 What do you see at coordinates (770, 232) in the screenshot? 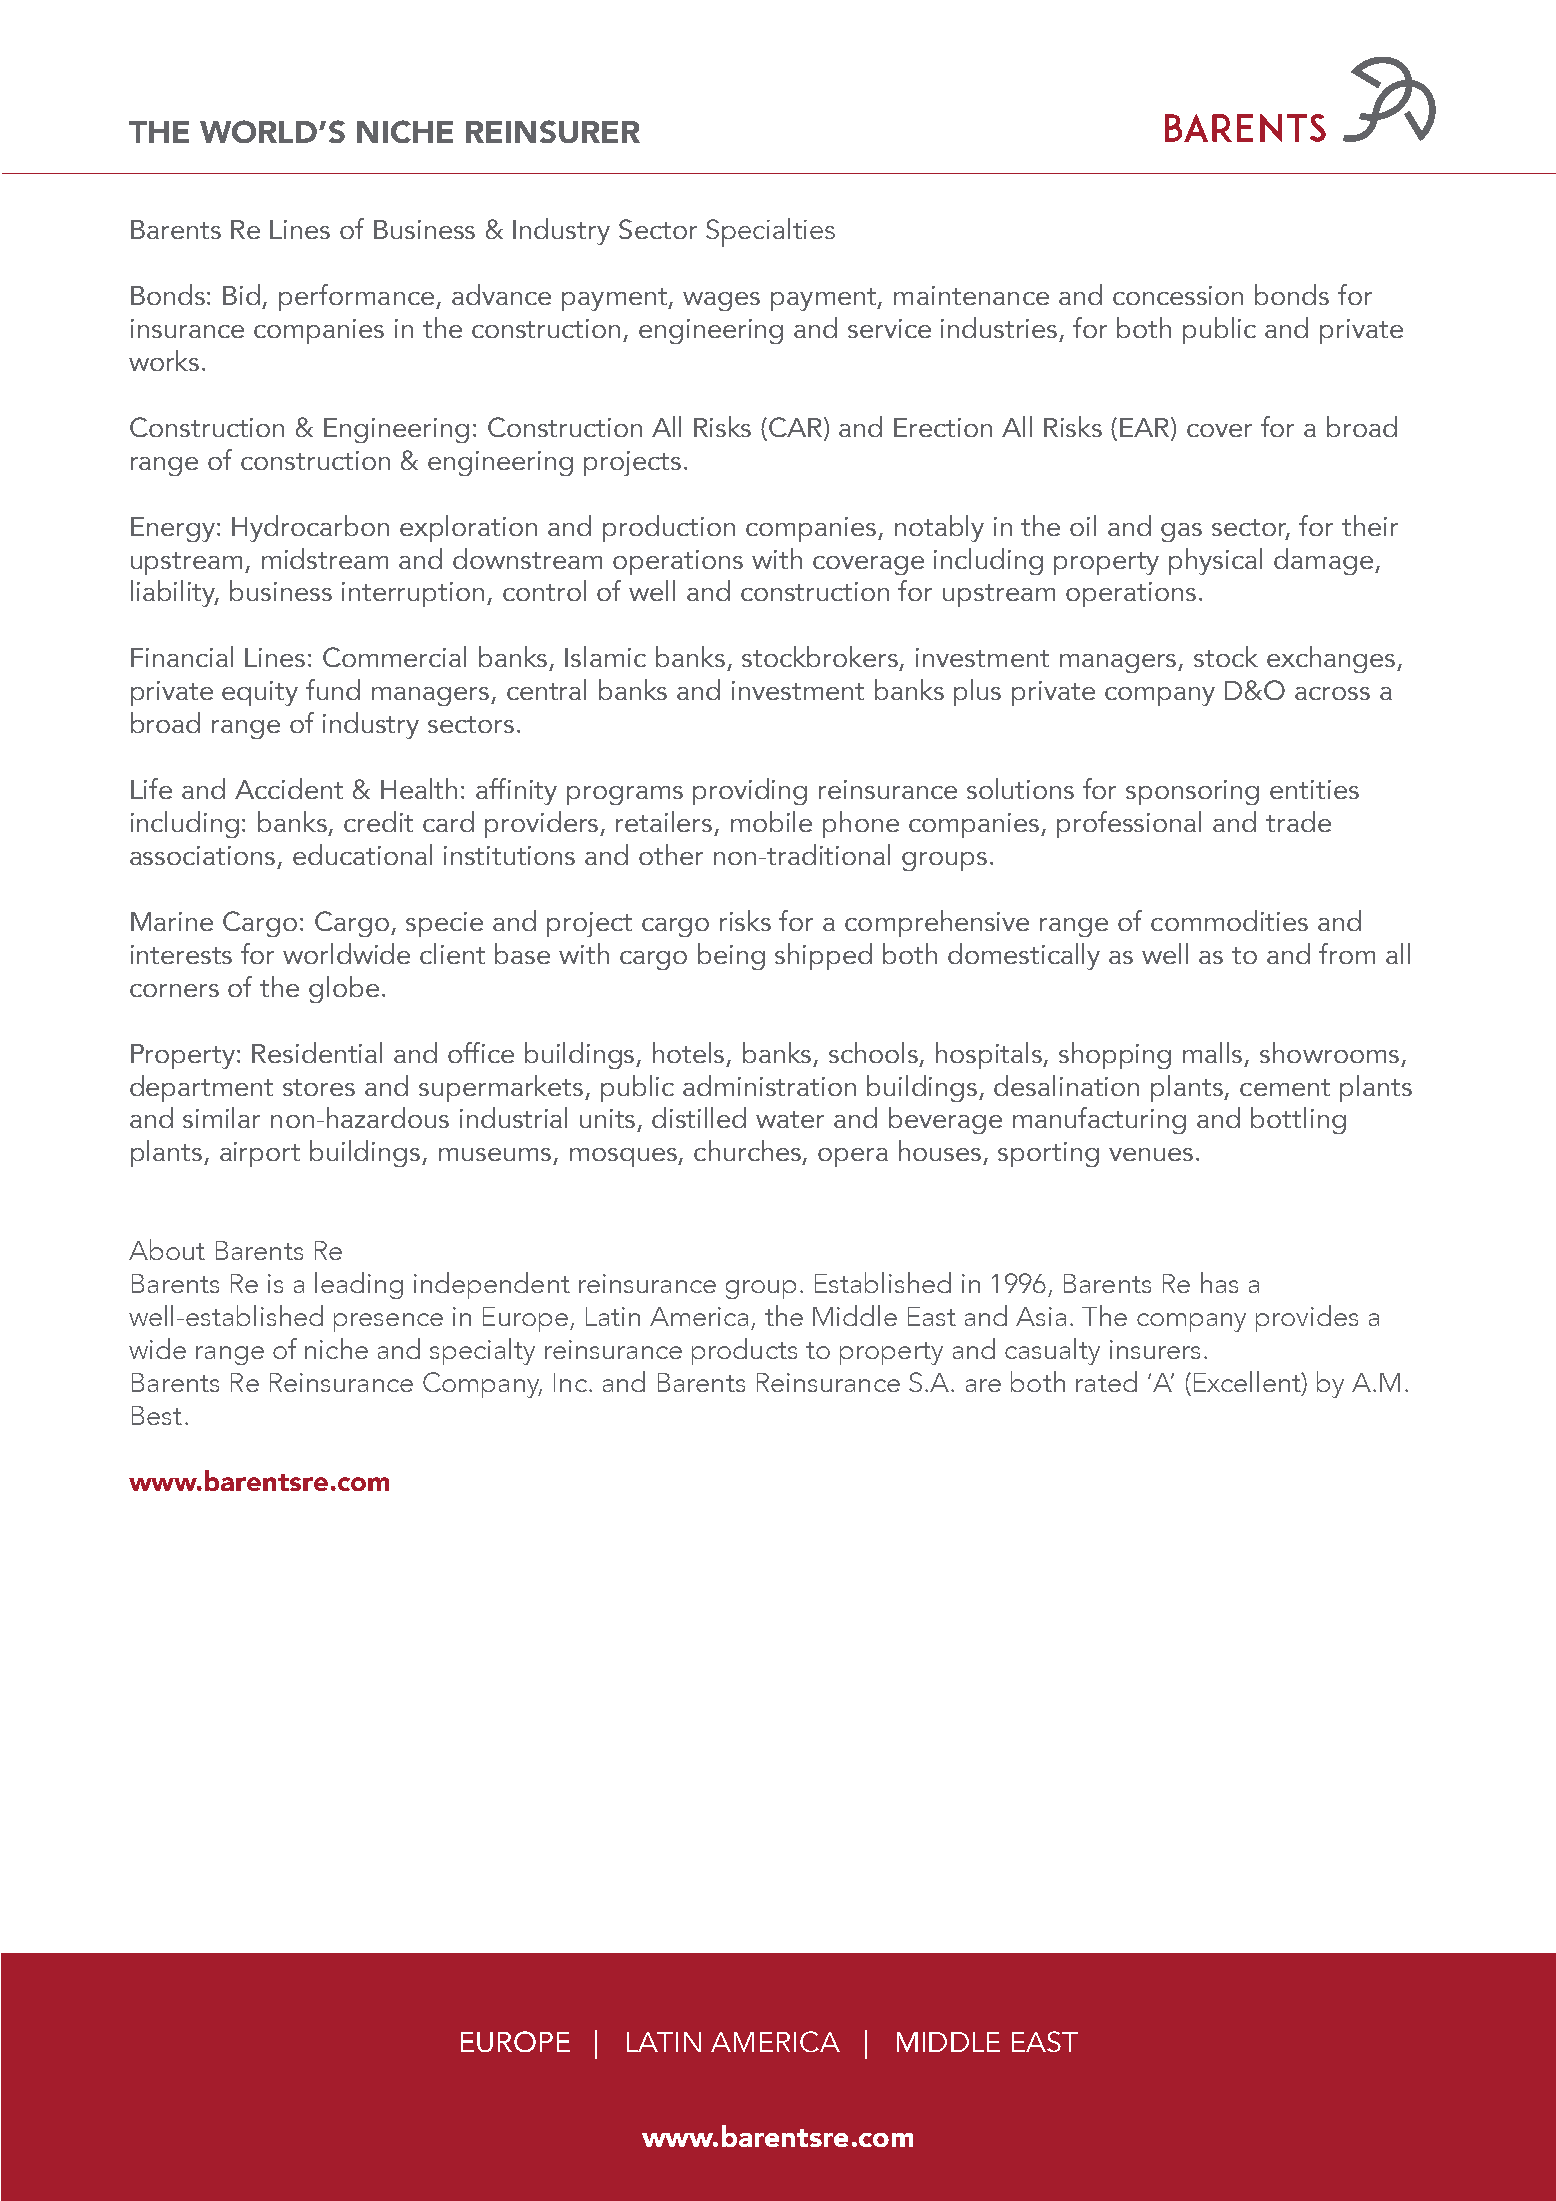
I see `Specialties` at bounding box center [770, 232].
